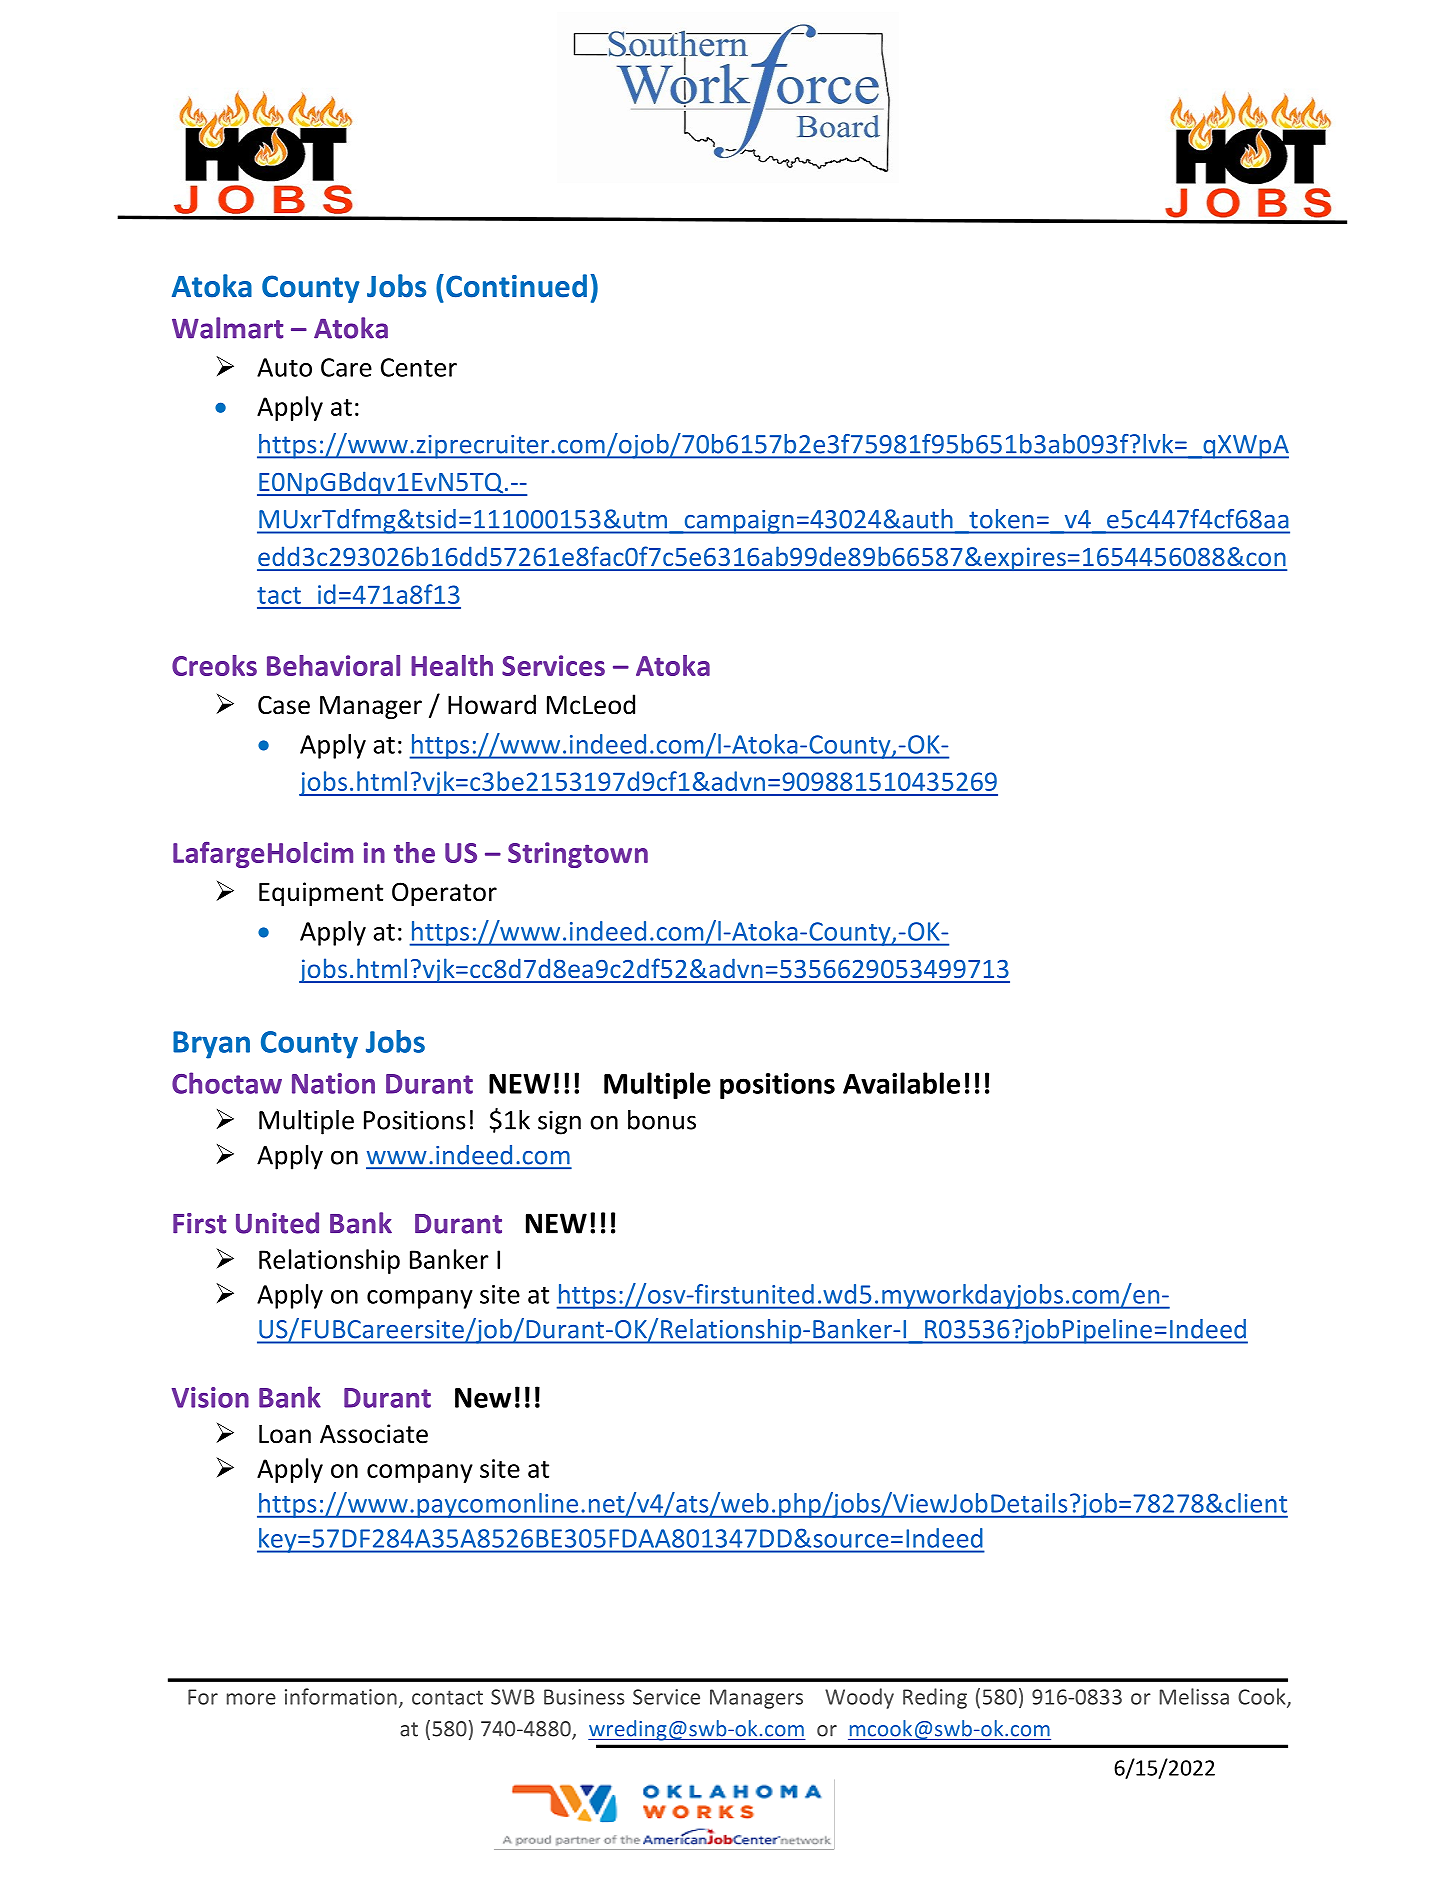 This document has width=1456, height=1885. I want to click on Auto, so click(284, 367).
